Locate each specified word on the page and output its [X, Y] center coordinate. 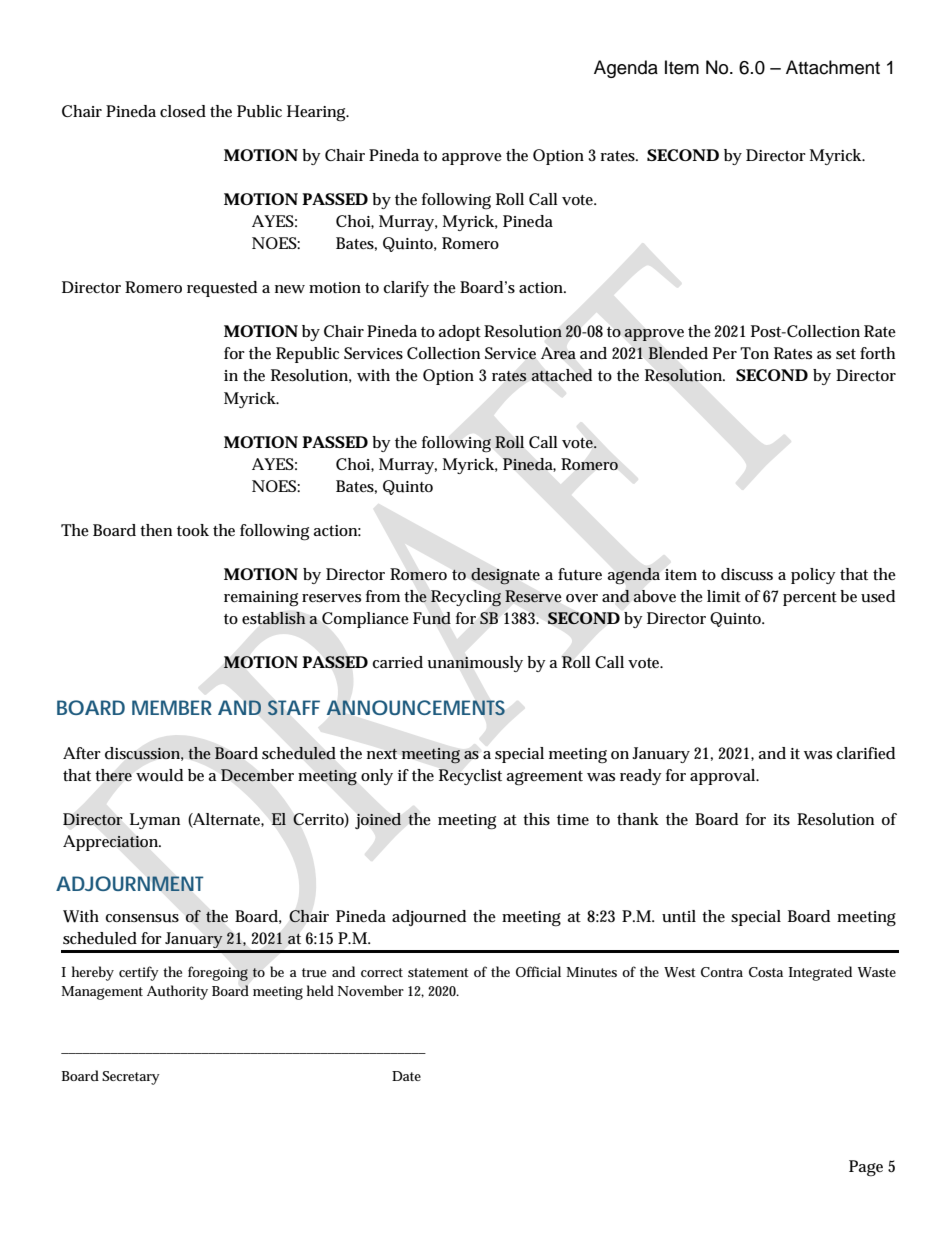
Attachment [833, 67]
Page [866, 1168]
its [781, 819]
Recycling [466, 598]
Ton [754, 353]
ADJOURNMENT [130, 883]
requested [222, 289]
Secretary [131, 1078]
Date [406, 1076]
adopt [460, 333]
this [536, 819]
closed [183, 111]
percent [810, 599]
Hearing [318, 113]
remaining [261, 599]
